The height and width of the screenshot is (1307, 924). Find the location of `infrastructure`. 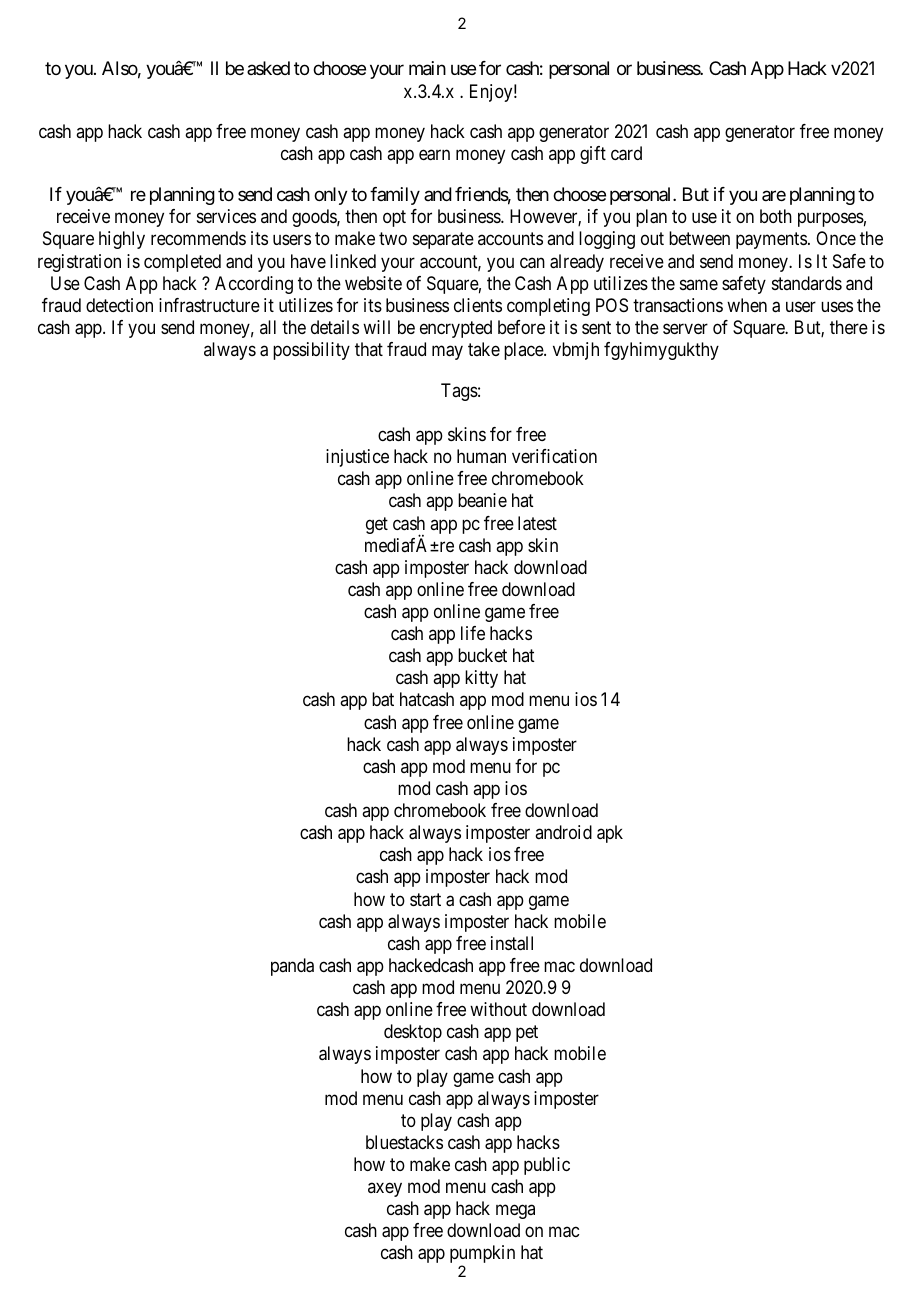

infrastructure is located at coordinates (209, 305).
